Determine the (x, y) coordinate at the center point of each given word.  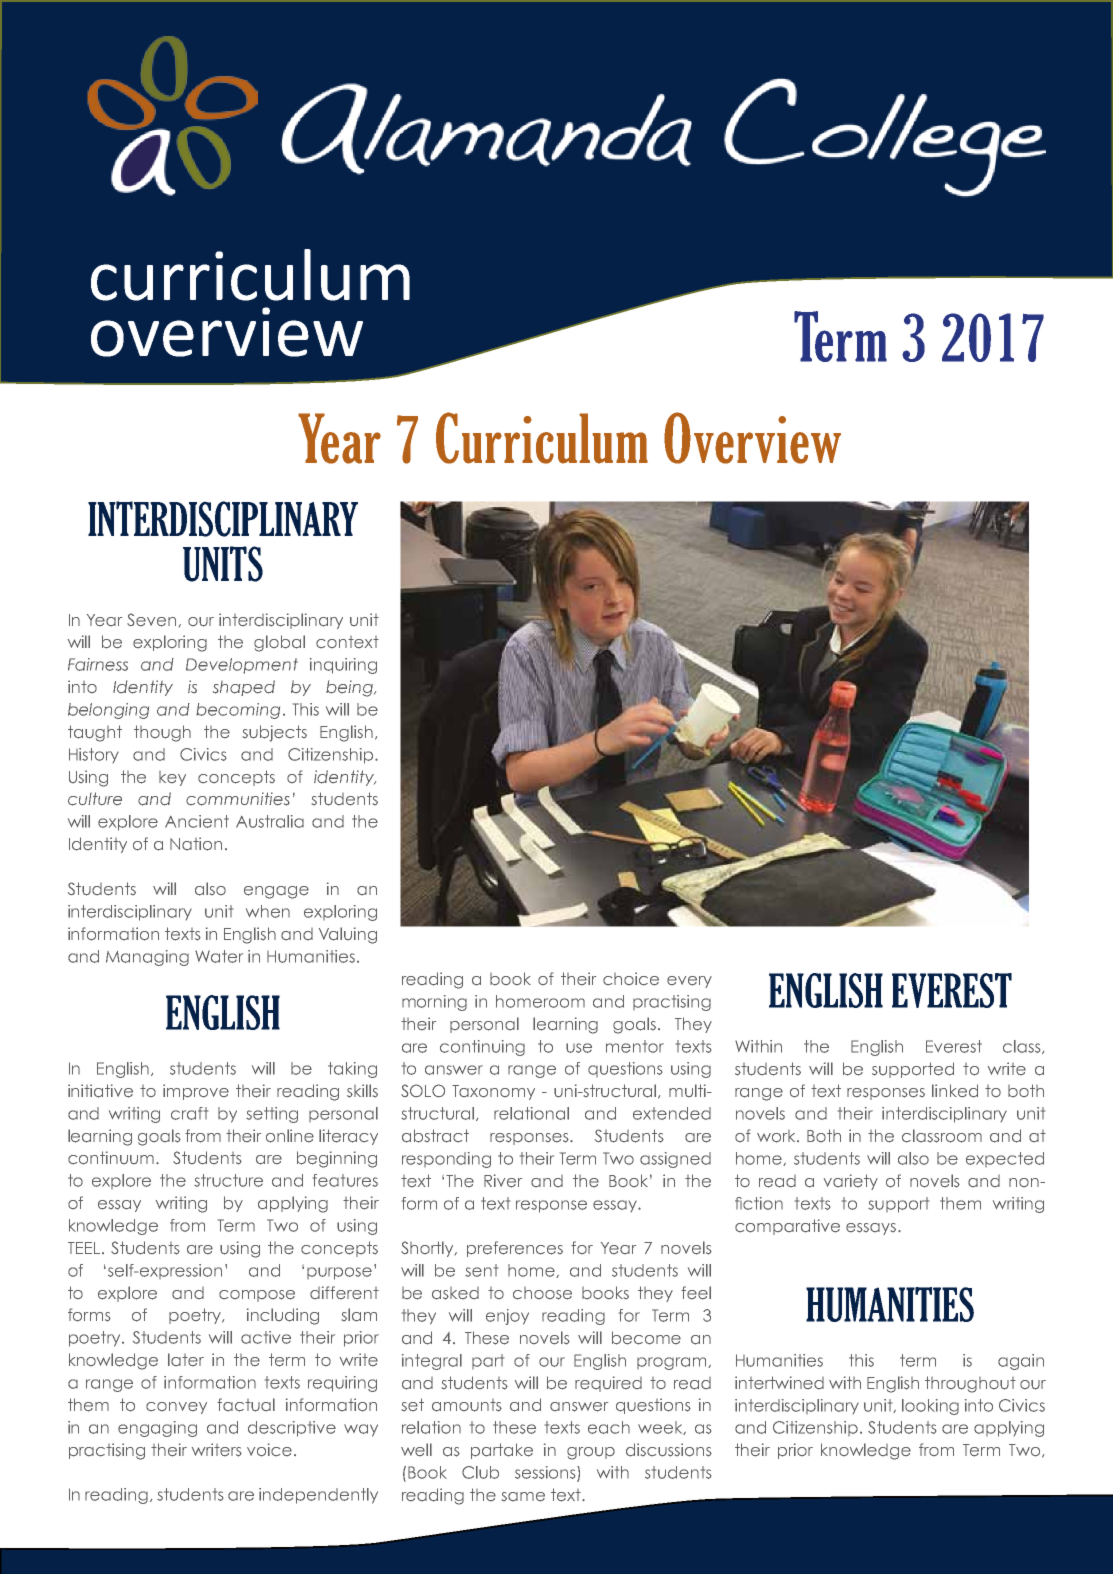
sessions (546, 1473)
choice (631, 979)
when (268, 911)
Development (242, 666)
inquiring (343, 666)
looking (930, 1407)
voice (269, 1450)
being (350, 688)
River (503, 1181)
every (689, 982)
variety (851, 1182)
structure (228, 1180)
